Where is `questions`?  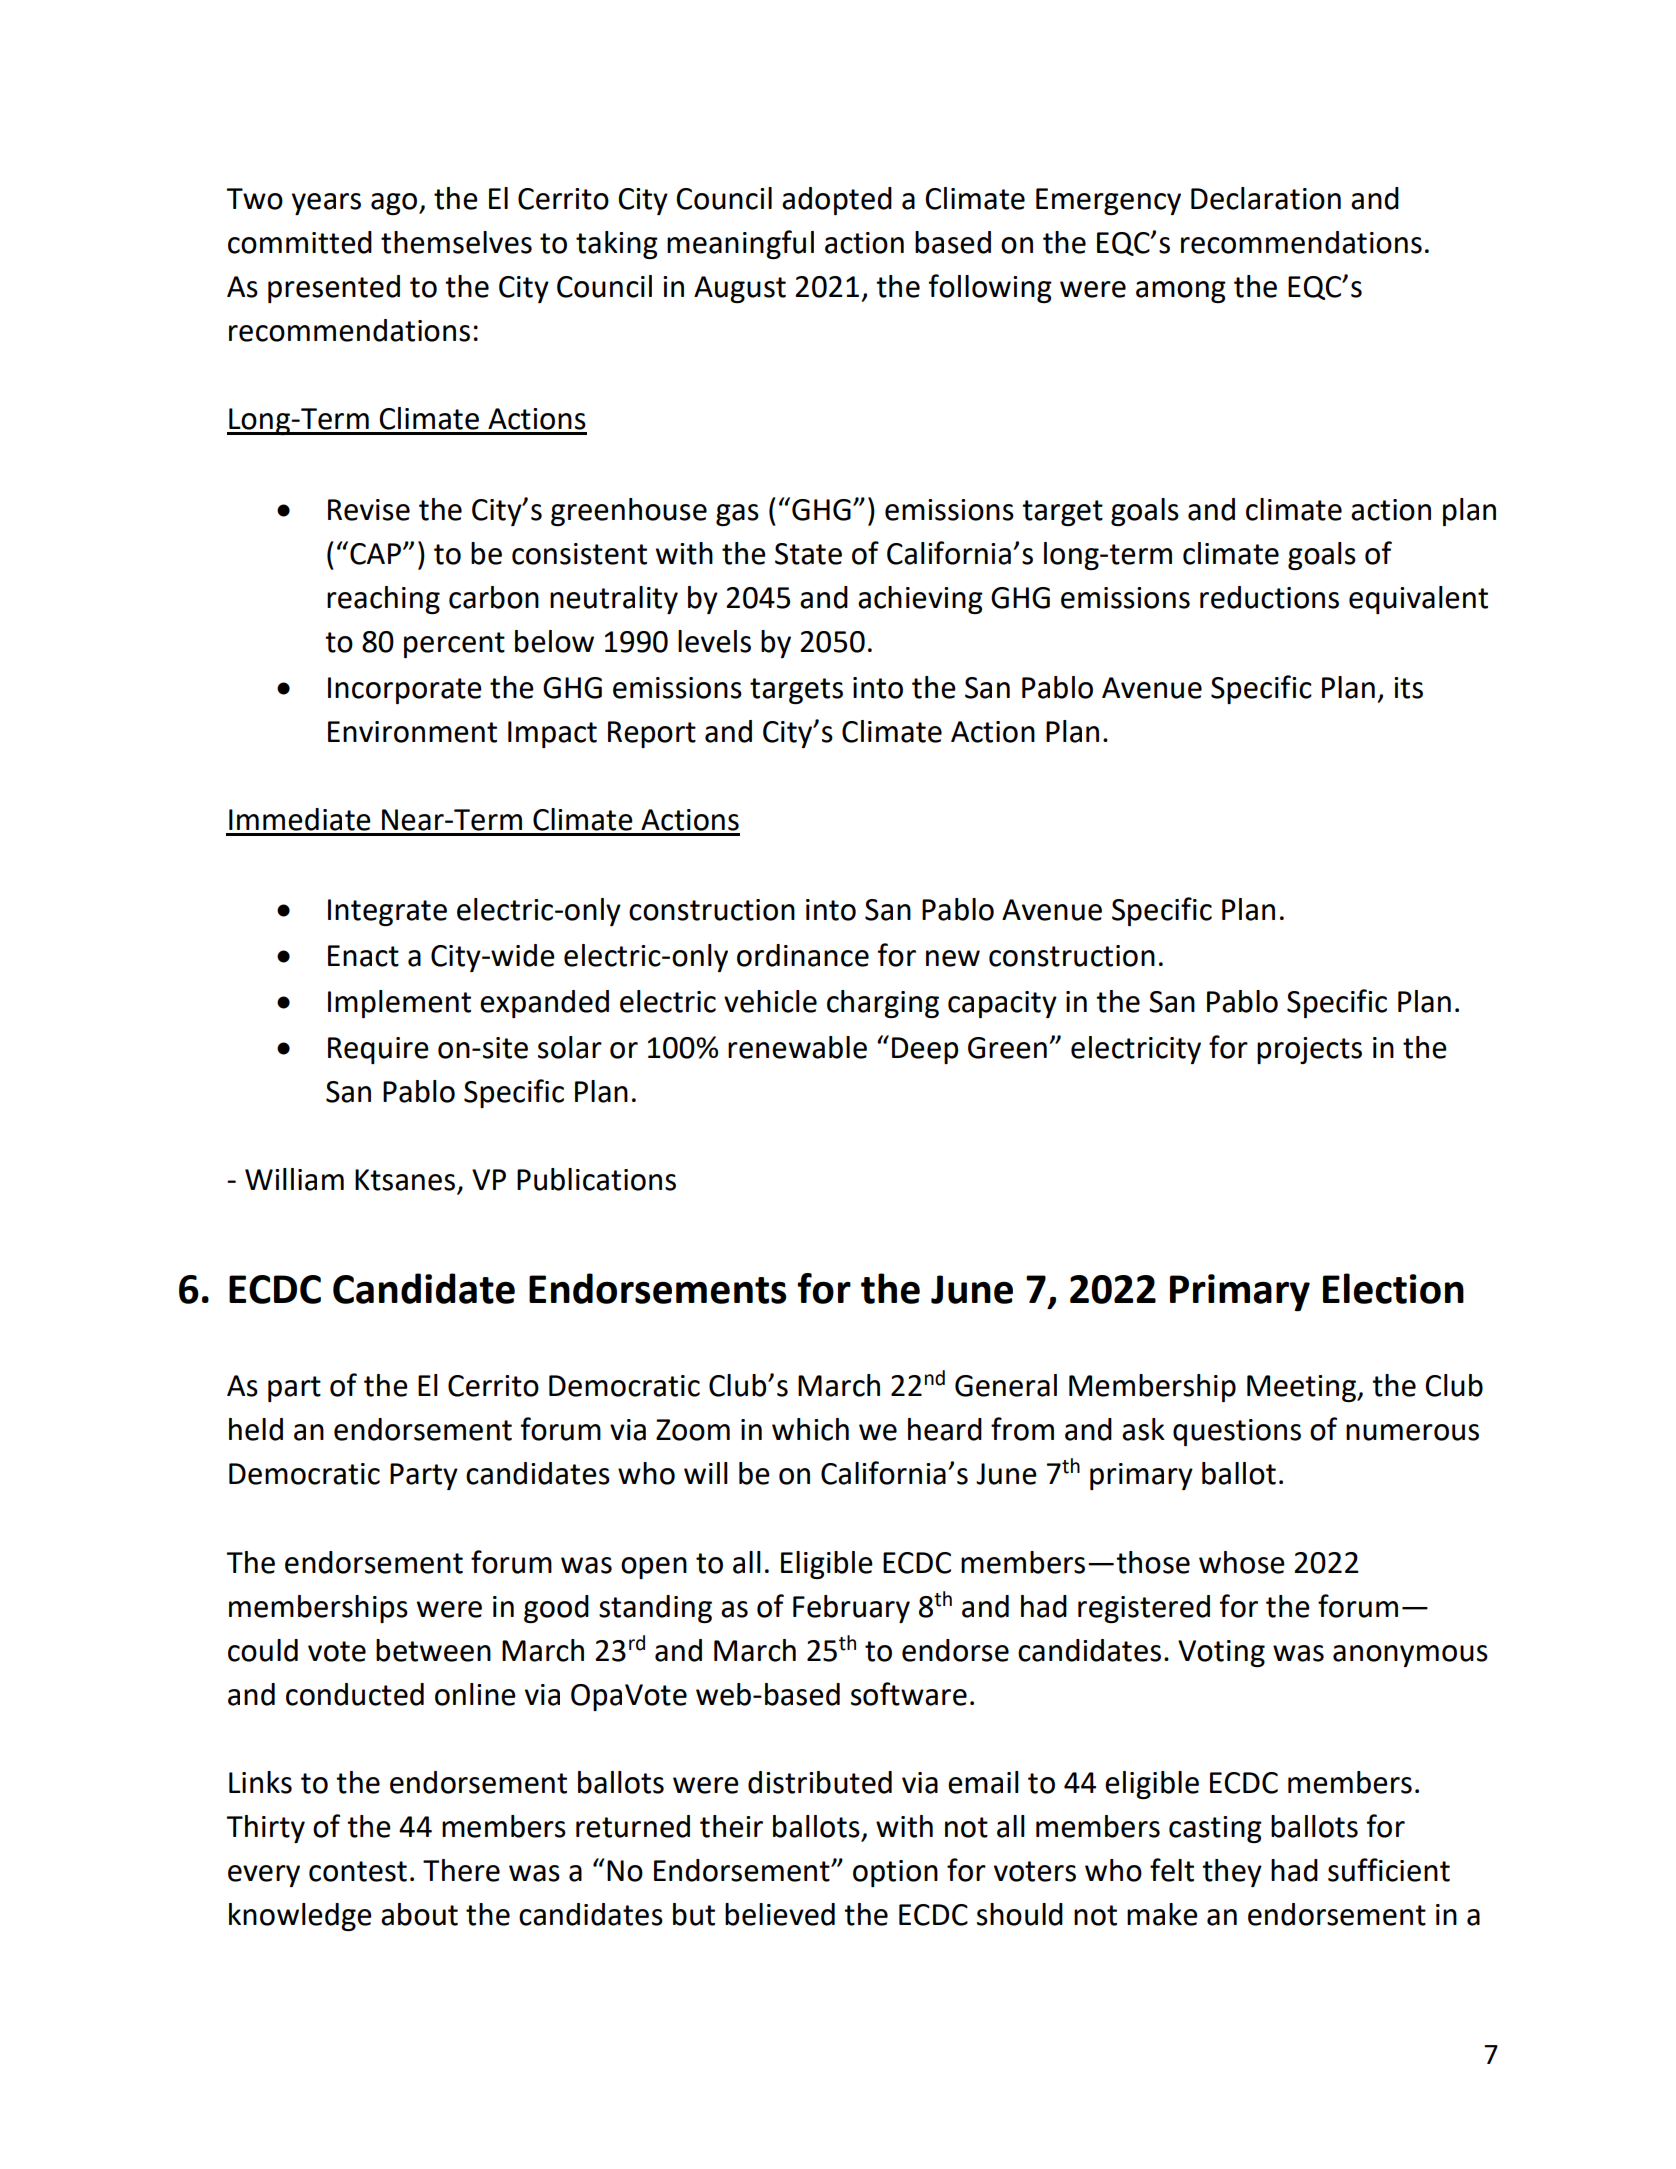
questions is located at coordinates (1237, 1432).
